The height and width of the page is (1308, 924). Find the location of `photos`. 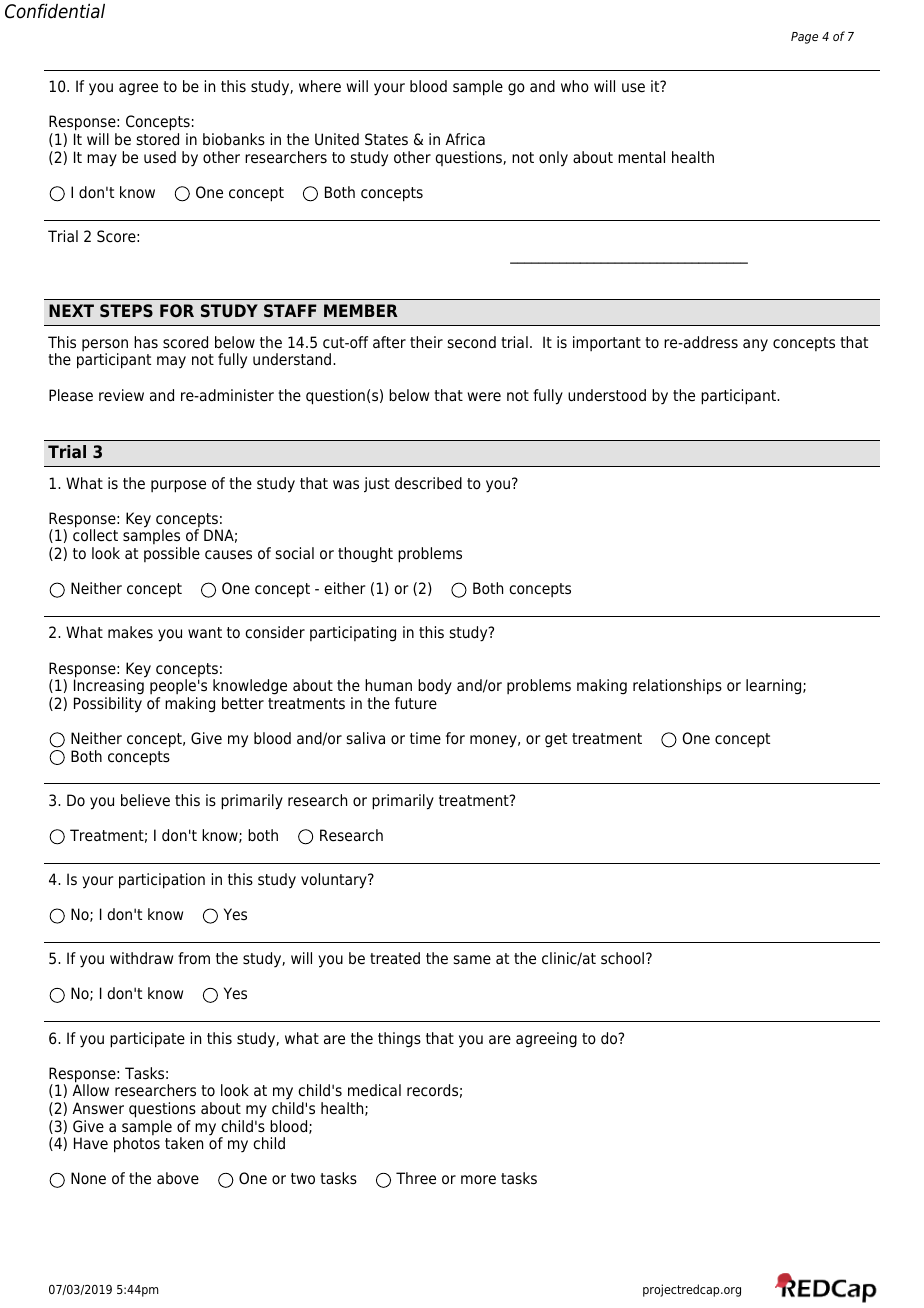

photos is located at coordinates (137, 1145).
